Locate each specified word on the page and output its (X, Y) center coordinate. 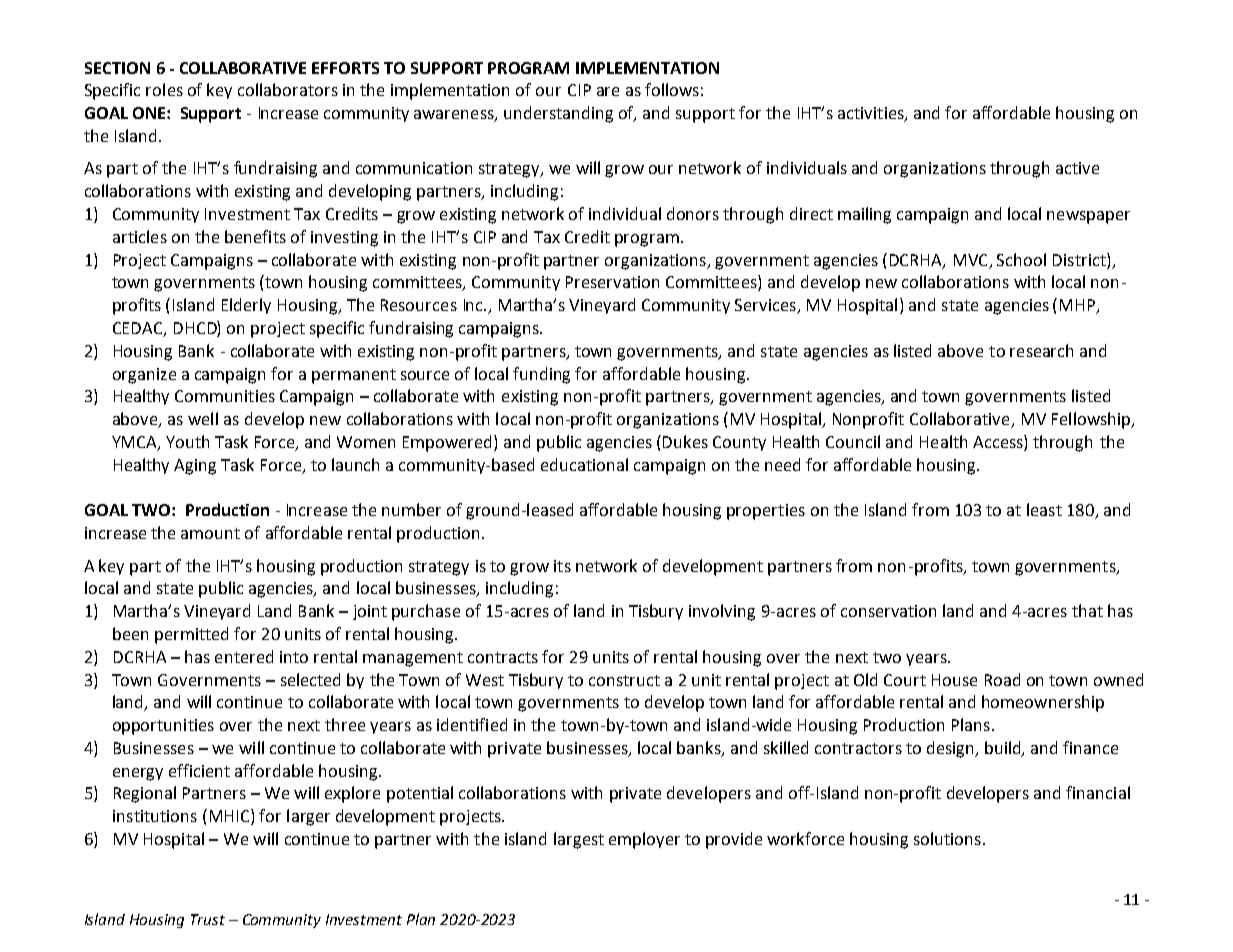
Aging (195, 467)
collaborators (288, 89)
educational (584, 464)
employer (644, 840)
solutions (947, 838)
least (1044, 509)
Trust (208, 919)
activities (872, 114)
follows (672, 89)
